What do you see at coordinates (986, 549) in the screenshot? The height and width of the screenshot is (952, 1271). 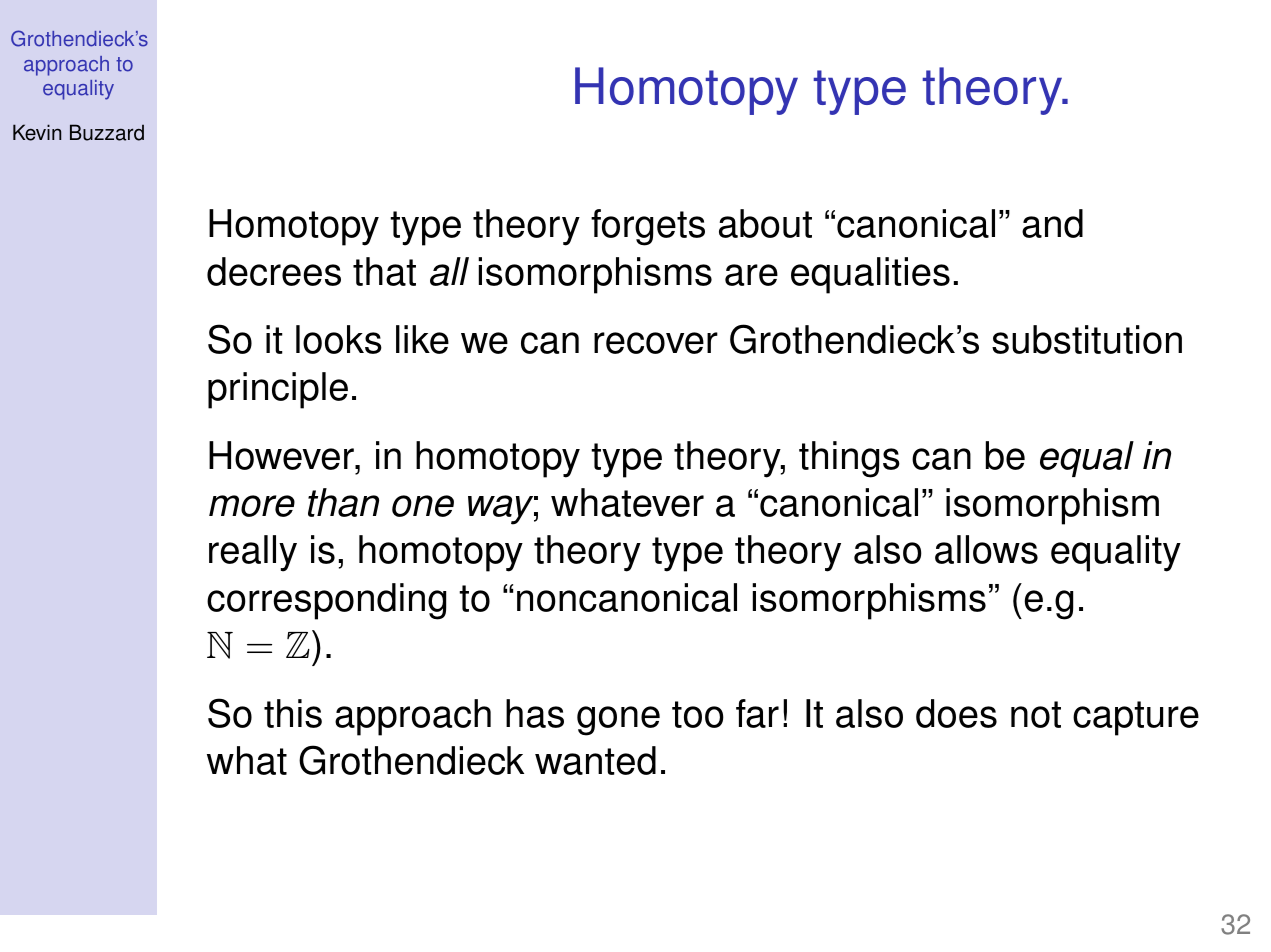 I see `allows` at bounding box center [986, 549].
